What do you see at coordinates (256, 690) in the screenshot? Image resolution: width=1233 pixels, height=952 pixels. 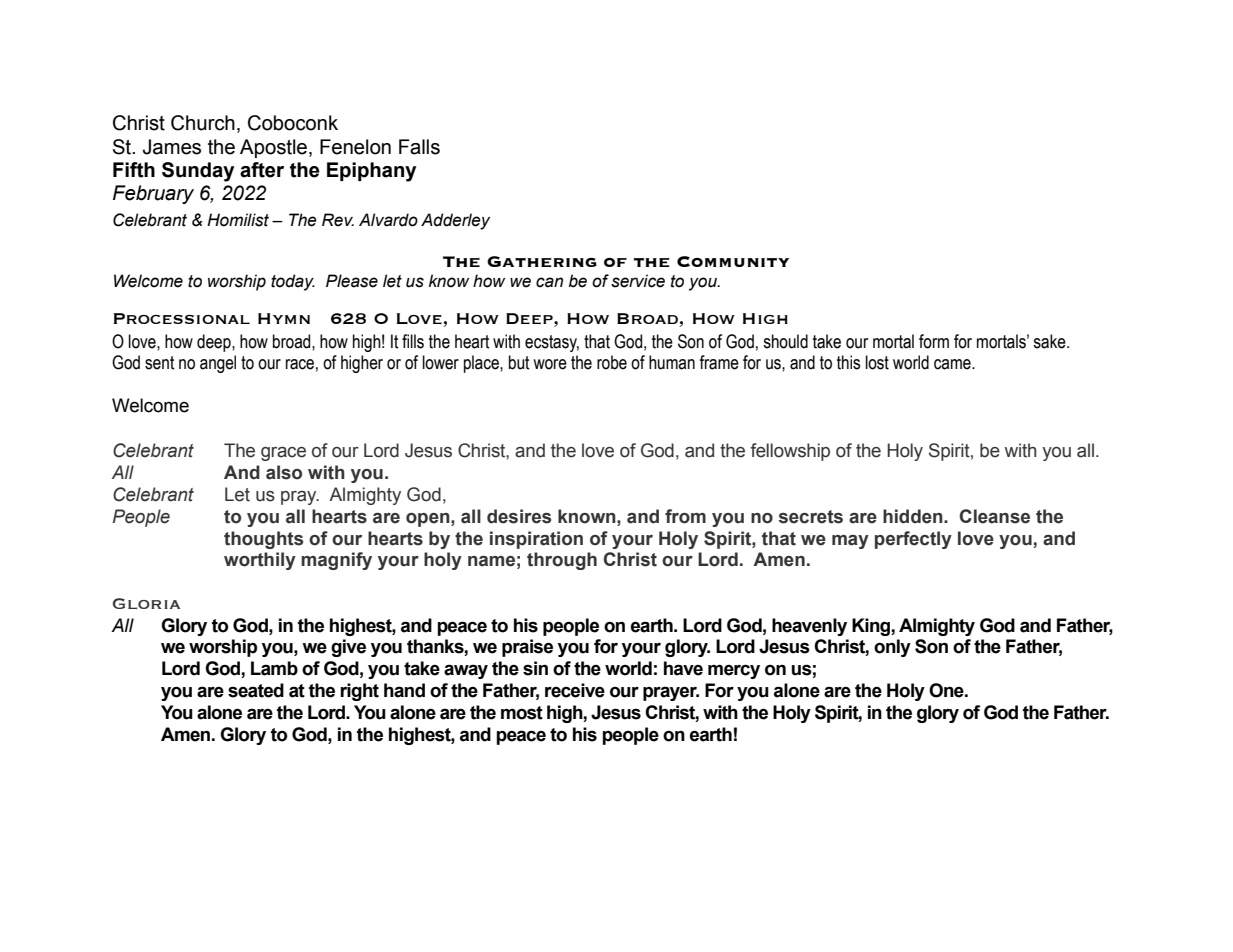 I see `seated` at bounding box center [256, 690].
